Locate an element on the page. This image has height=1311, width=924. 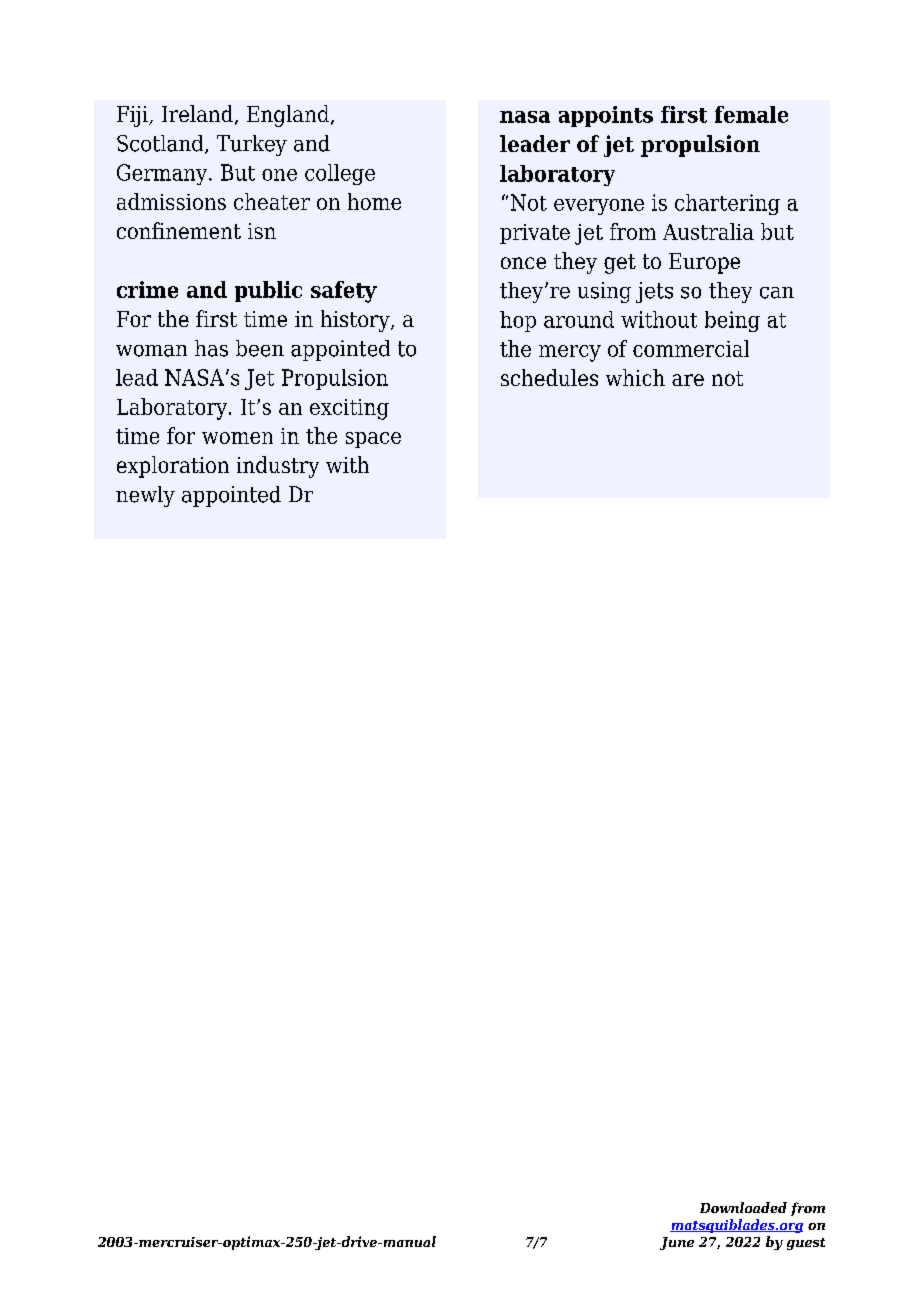
guest is located at coordinates (806, 1244).
